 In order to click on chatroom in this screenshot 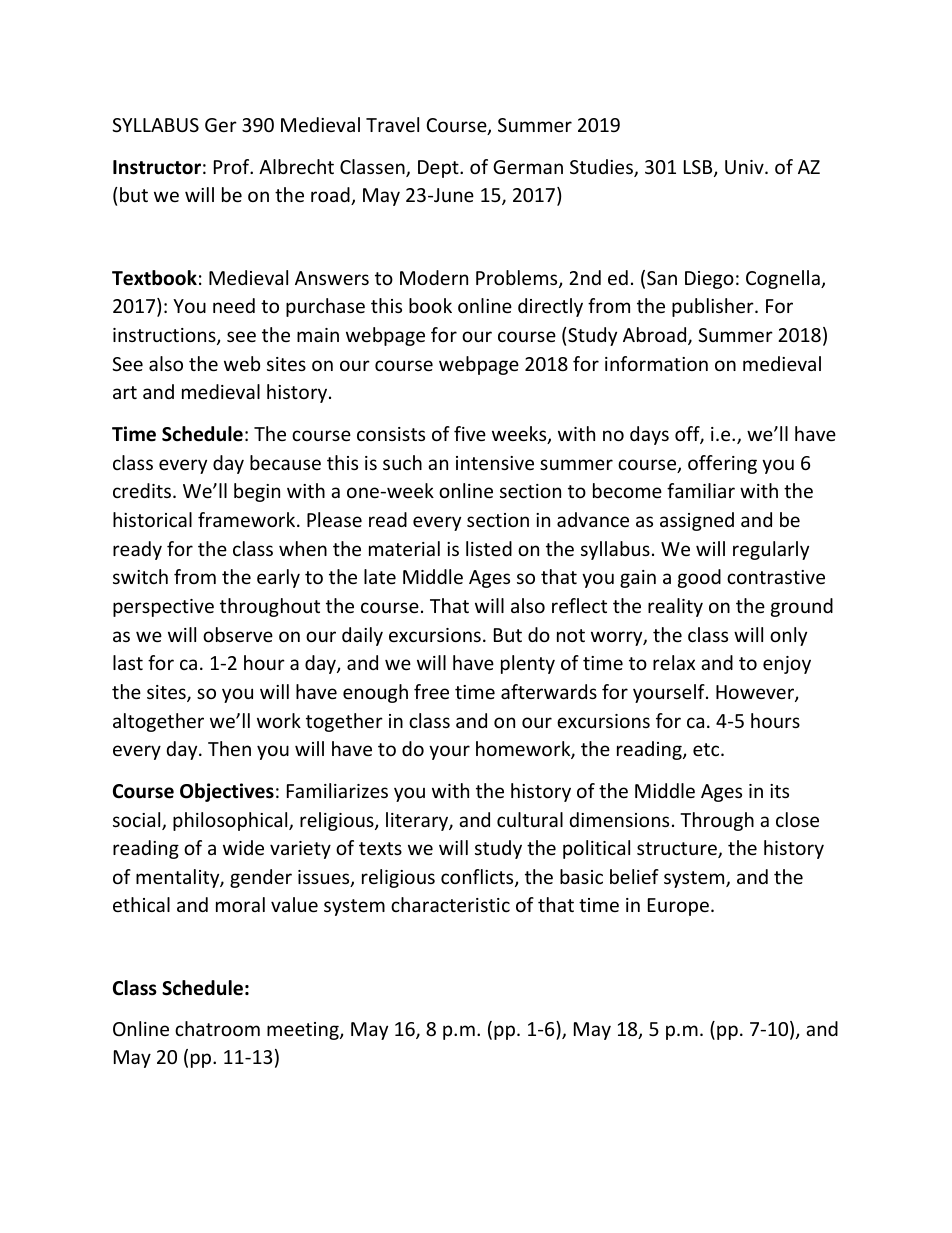, I will do `click(217, 1028)`.
